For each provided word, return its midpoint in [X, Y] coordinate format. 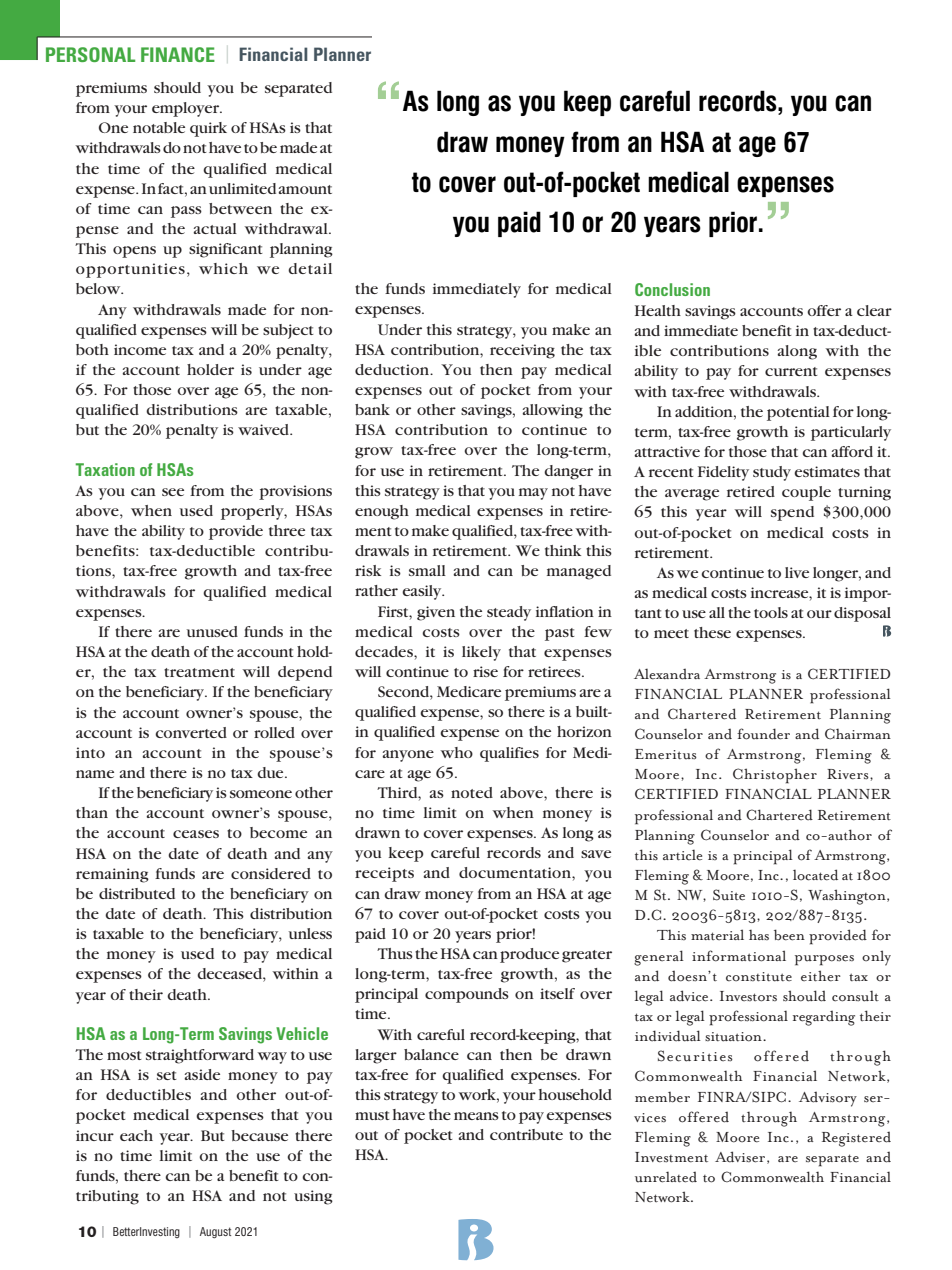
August [215, 1232]
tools [771, 612]
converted [191, 732]
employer [187, 109]
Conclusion [672, 289]
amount [305, 189]
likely [481, 653]
